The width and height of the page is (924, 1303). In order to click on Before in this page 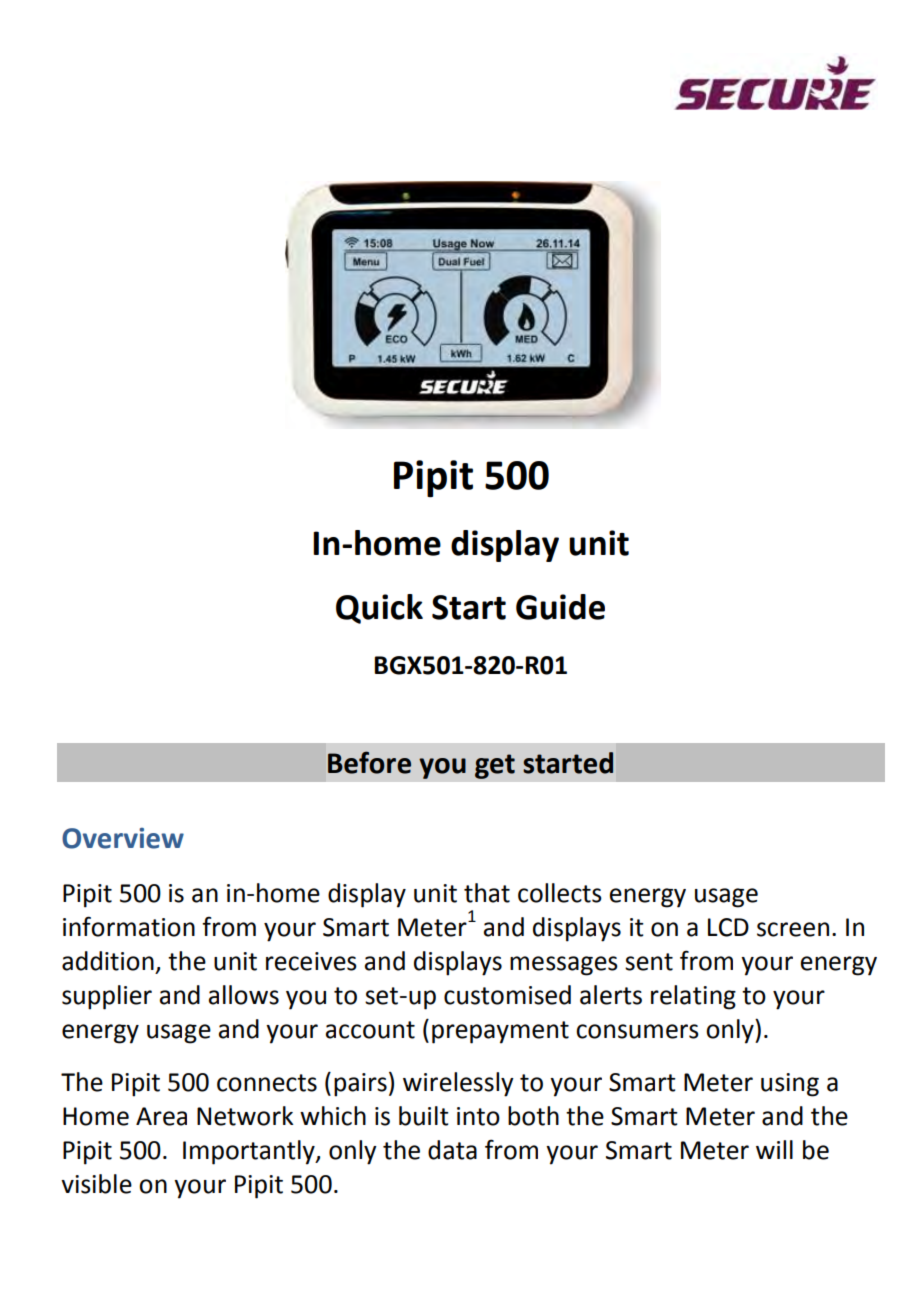, I will do `click(369, 762)`.
